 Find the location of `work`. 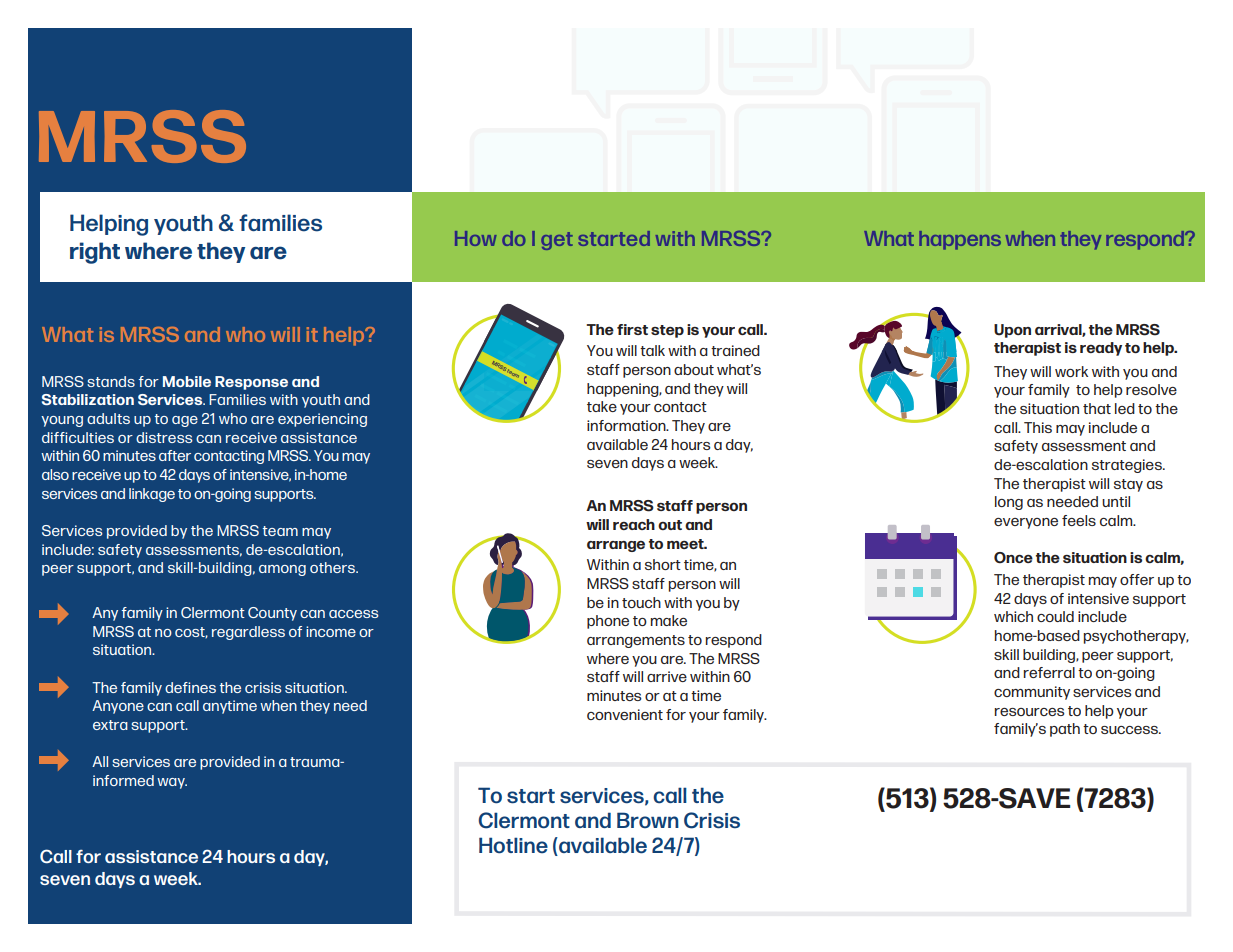

work is located at coordinates (1071, 371).
